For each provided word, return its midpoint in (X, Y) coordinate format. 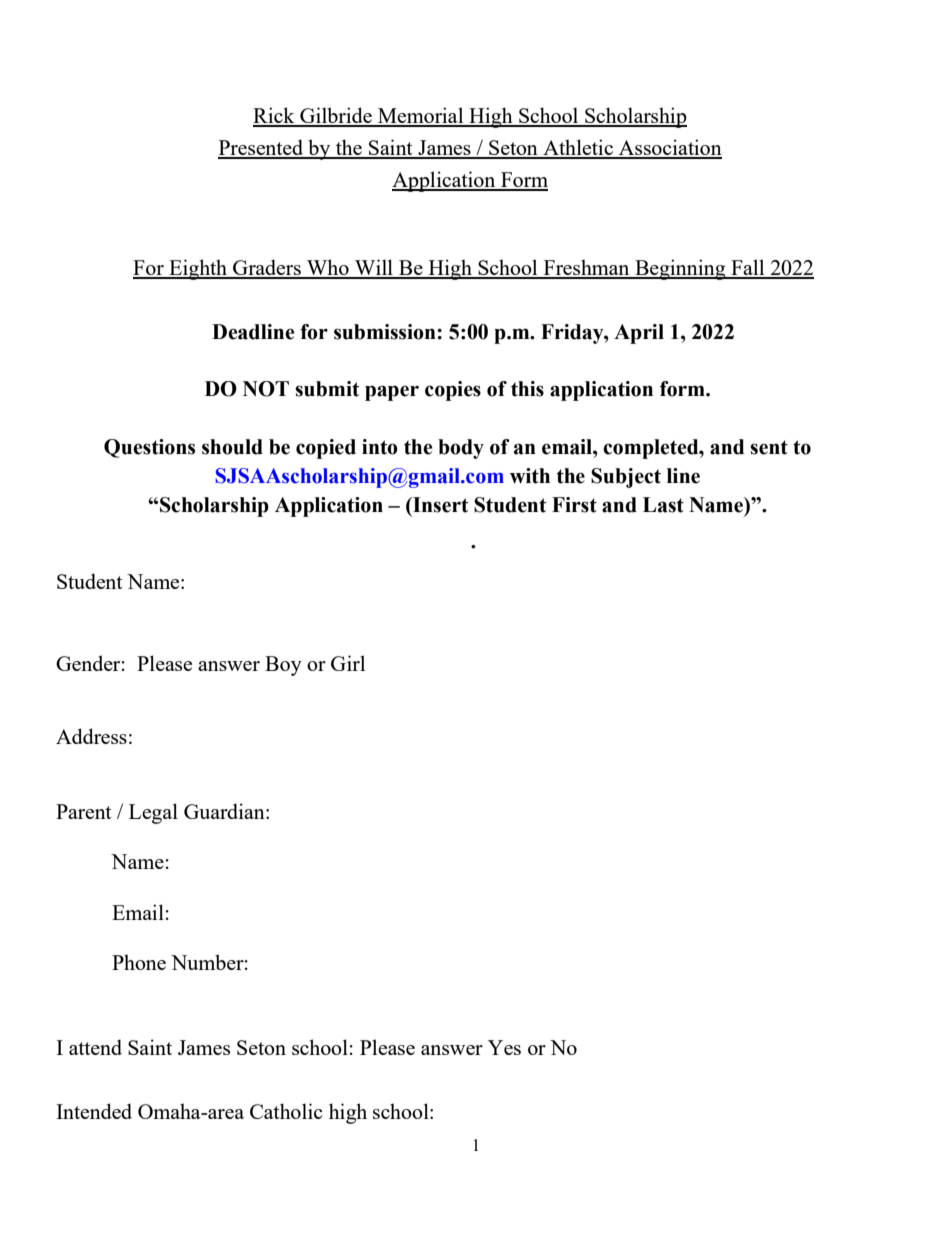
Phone (139, 962)
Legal (153, 813)
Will (374, 268)
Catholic (286, 1111)
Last (663, 505)
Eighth (198, 269)
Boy (283, 666)
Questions (149, 448)
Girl (348, 663)
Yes (504, 1047)
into (380, 447)
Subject (626, 478)
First (574, 505)
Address (91, 736)
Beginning (680, 269)
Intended (94, 1111)
